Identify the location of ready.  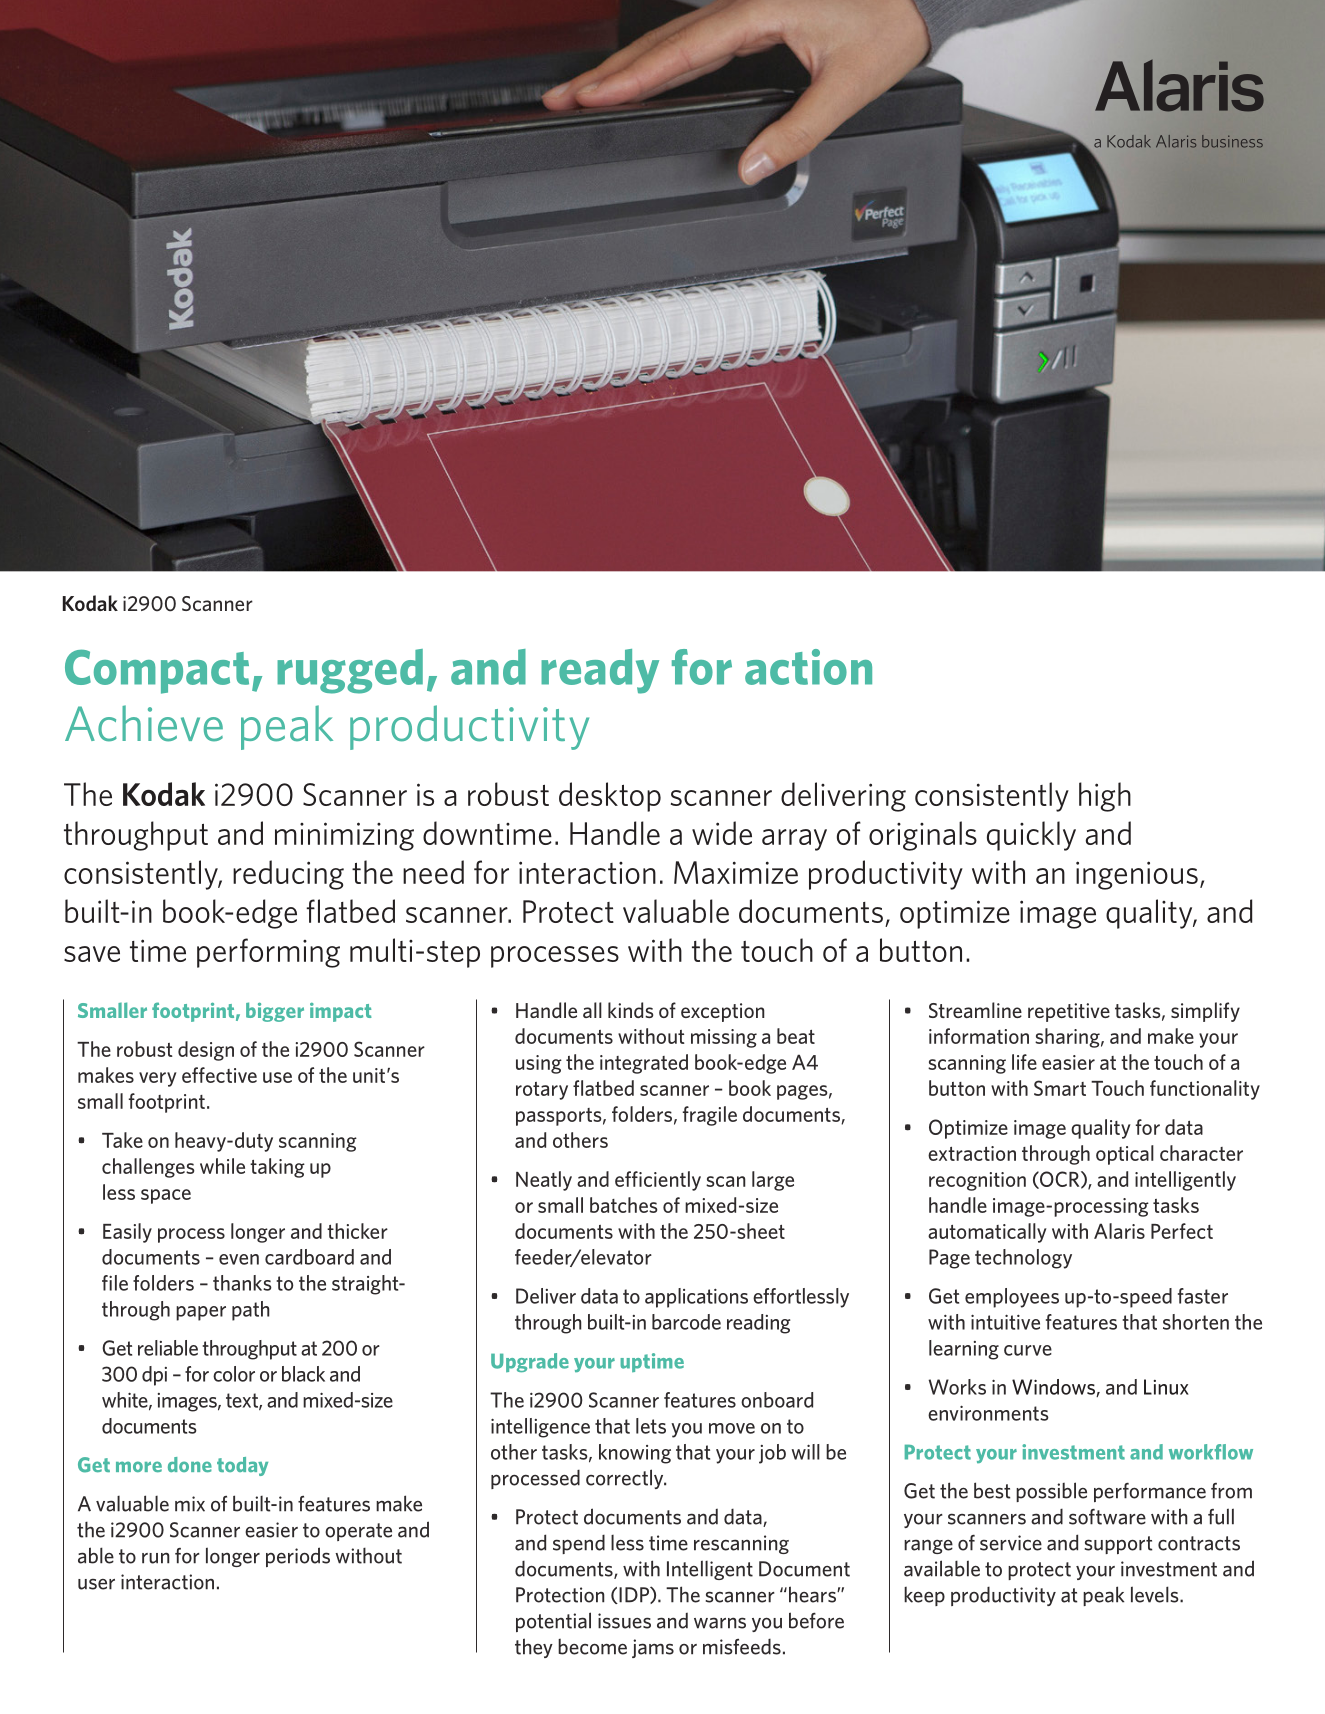
(600, 671).
